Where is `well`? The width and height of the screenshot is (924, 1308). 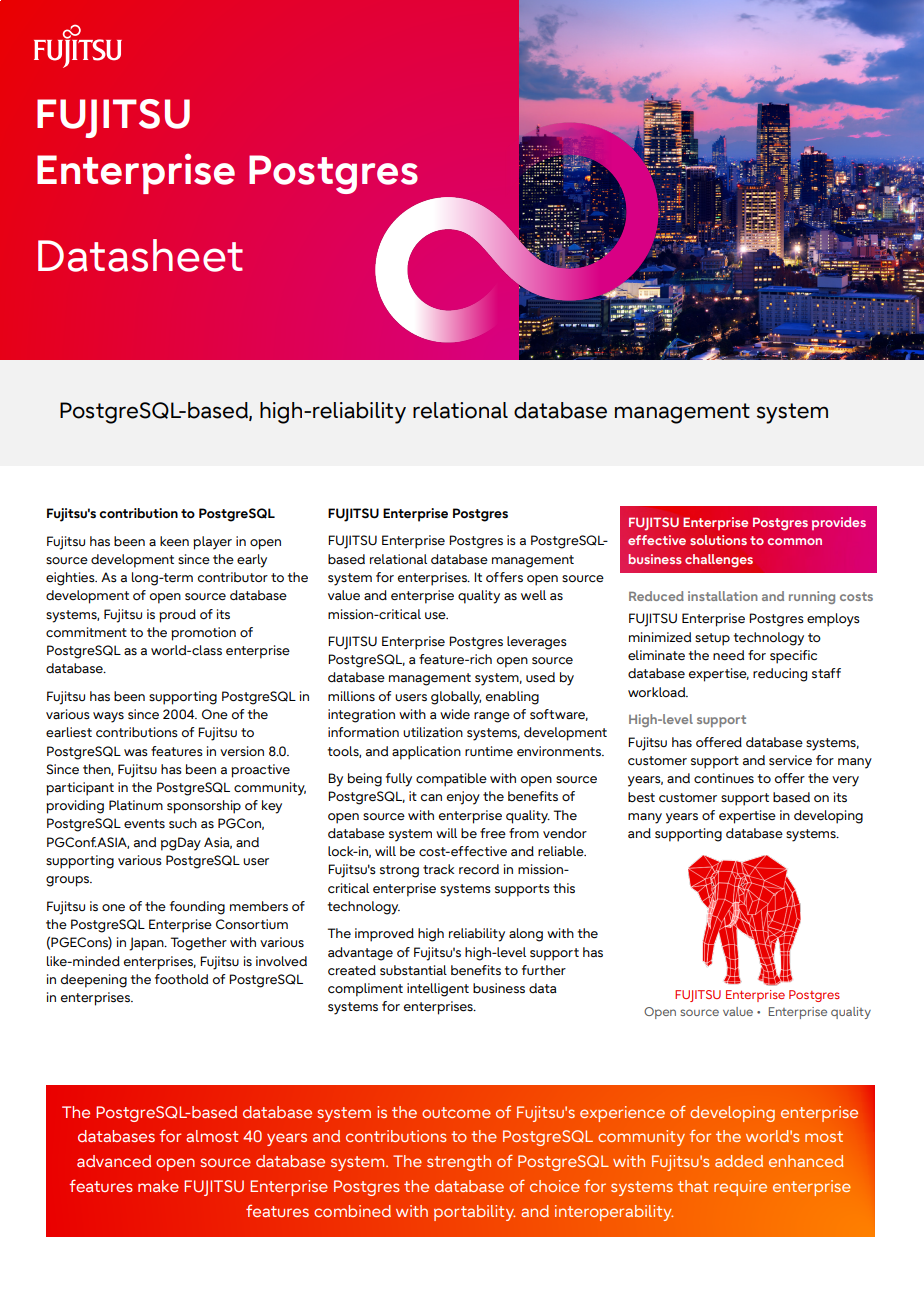 well is located at coordinates (533, 595).
